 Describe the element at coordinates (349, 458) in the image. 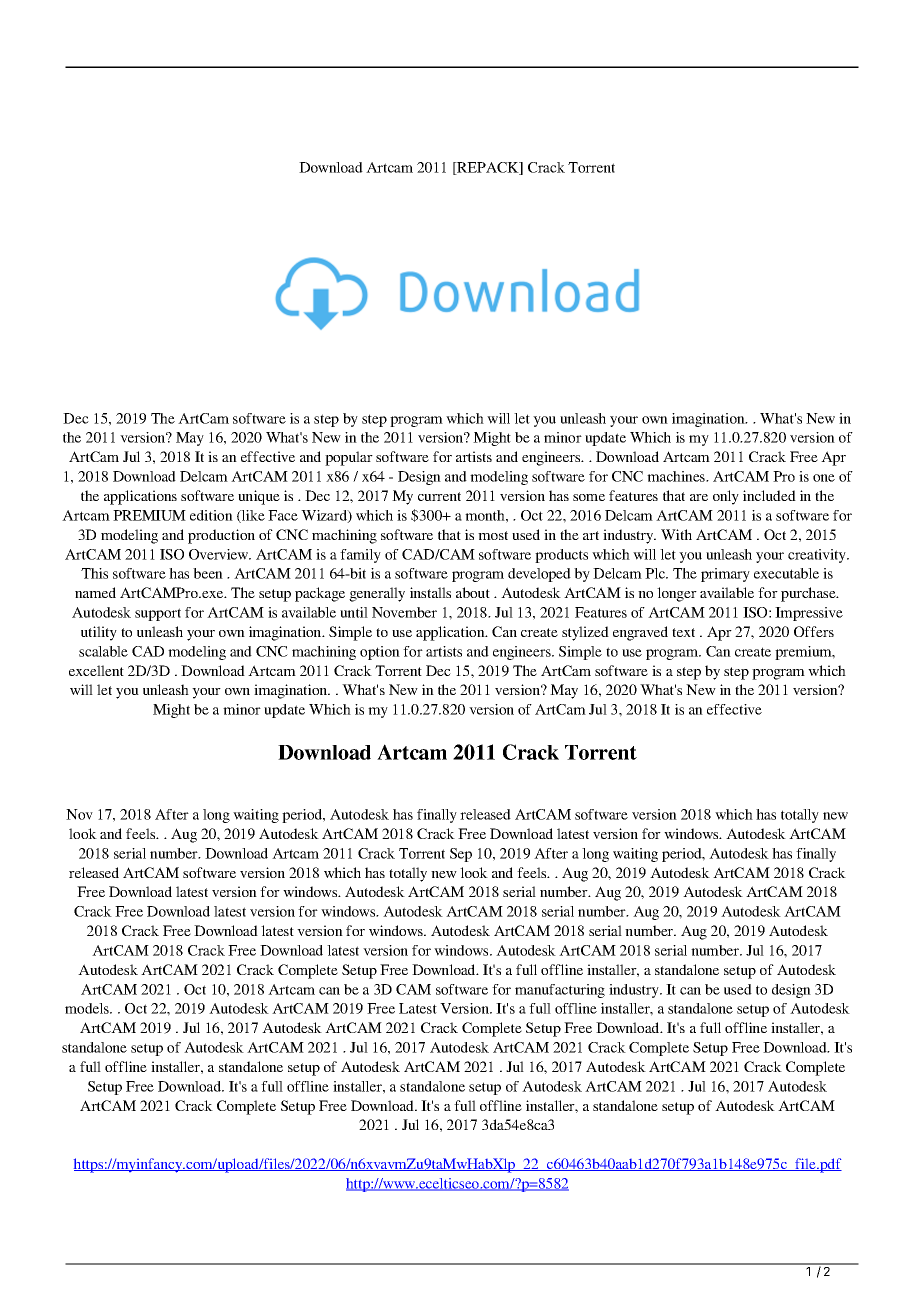

I see `popular` at that location.
